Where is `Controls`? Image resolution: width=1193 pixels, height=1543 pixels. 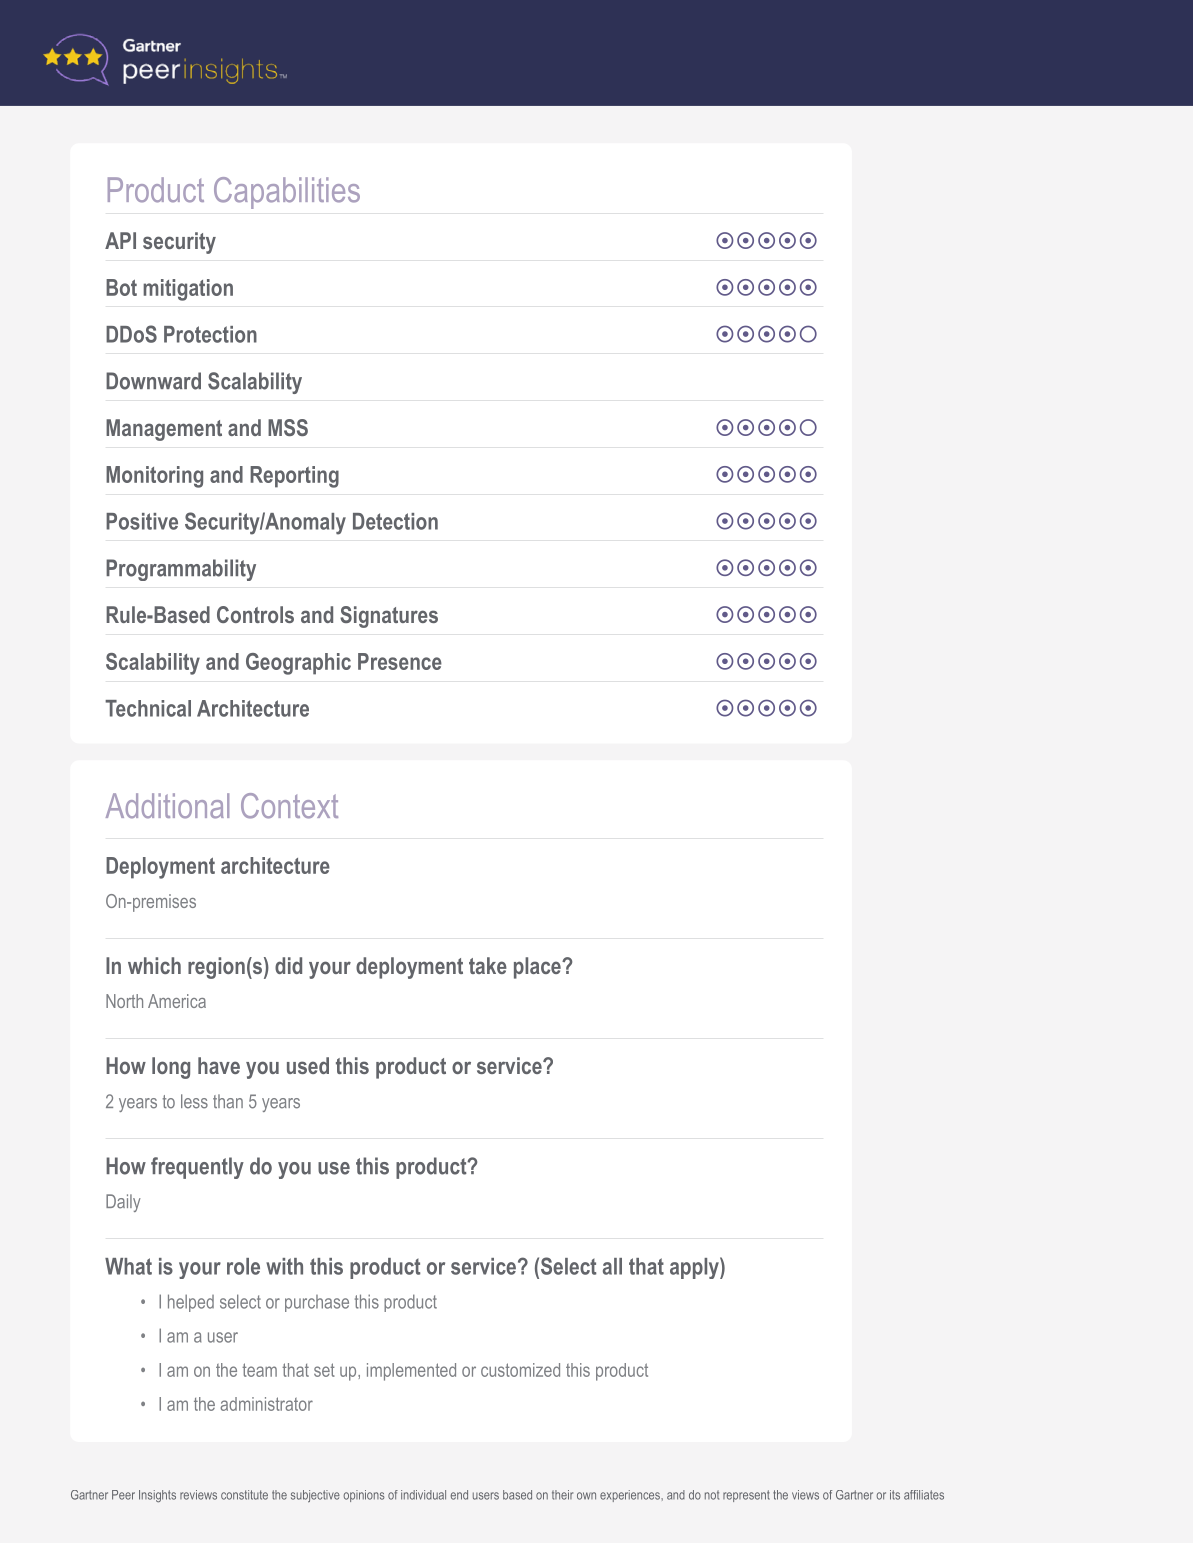
Controls is located at coordinates (255, 614).
